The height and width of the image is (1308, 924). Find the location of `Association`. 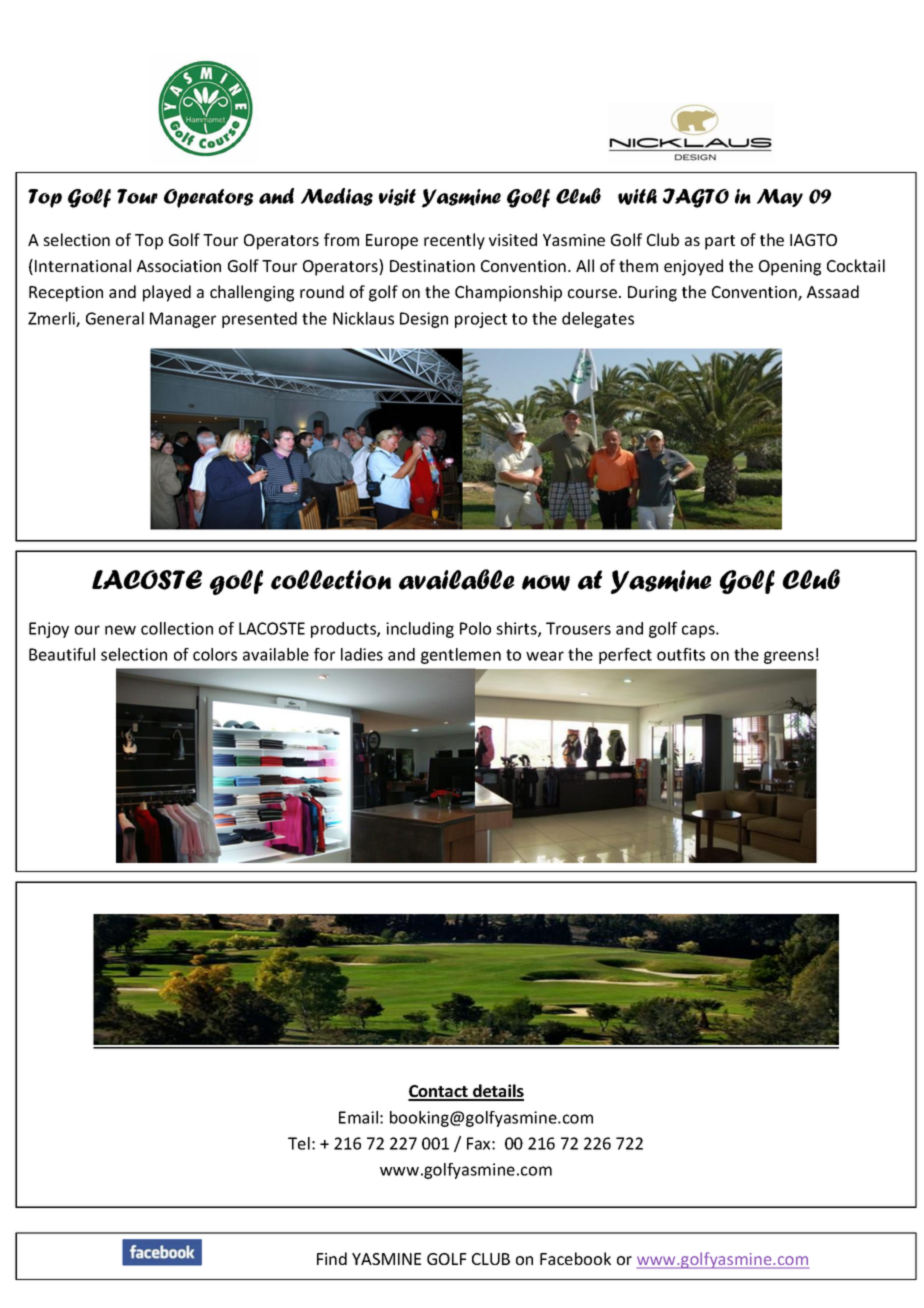

Association is located at coordinates (179, 266).
